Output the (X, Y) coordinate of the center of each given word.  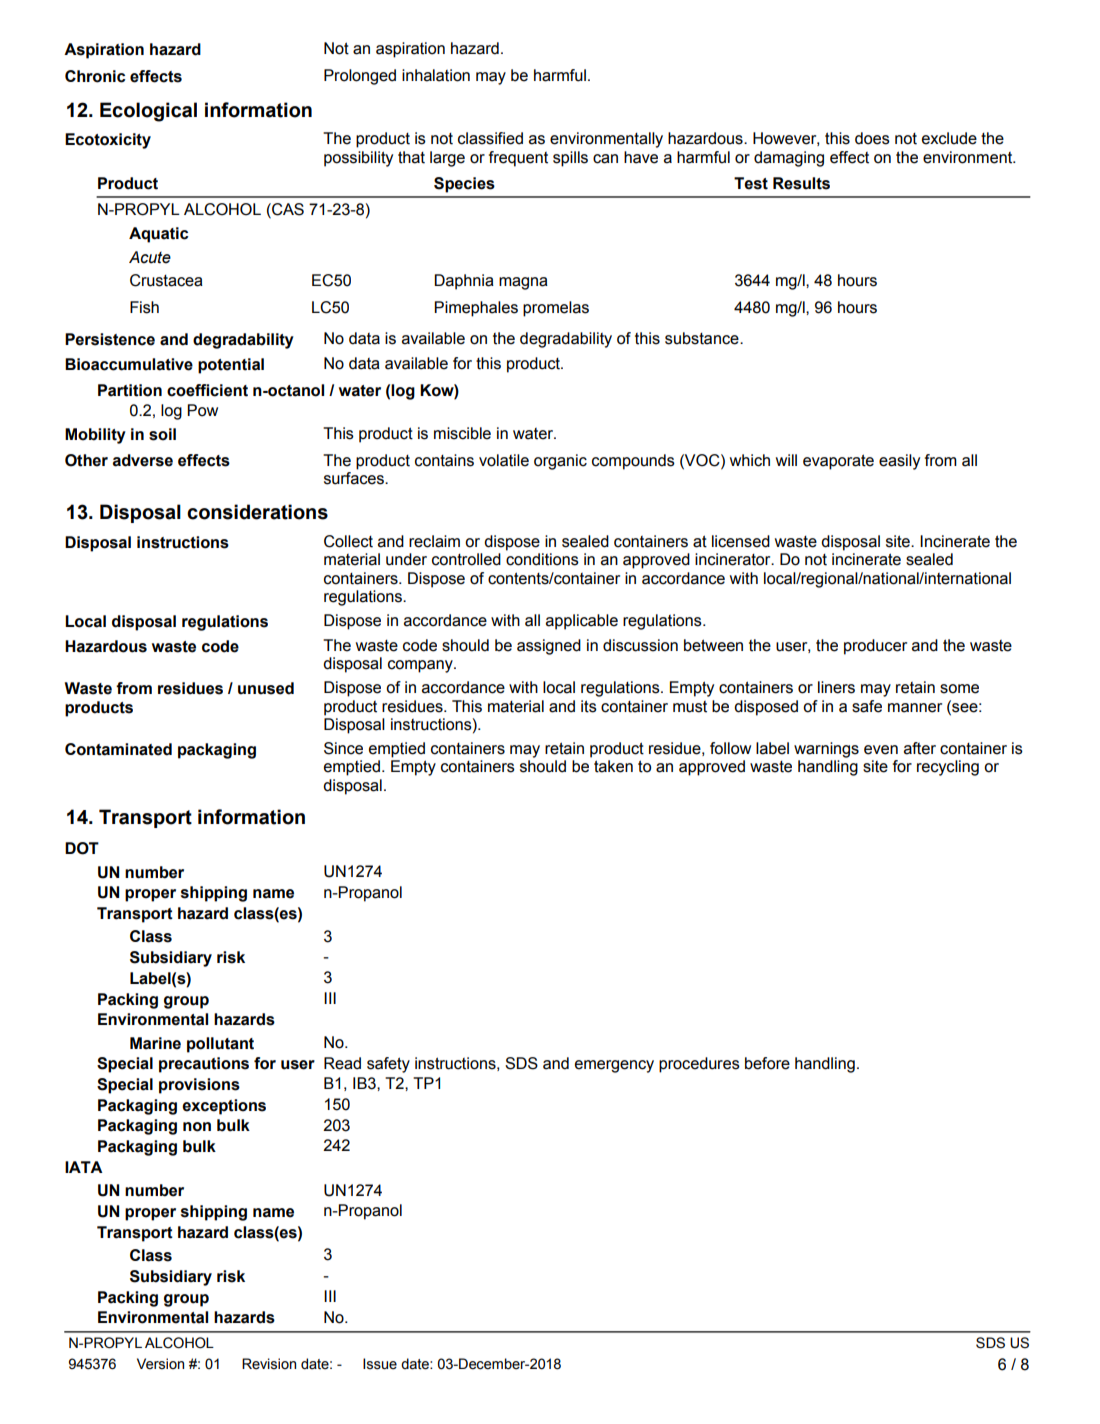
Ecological (148, 112)
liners (836, 687)
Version (160, 1364)
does (872, 138)
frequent (518, 159)
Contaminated (118, 749)
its (589, 706)
